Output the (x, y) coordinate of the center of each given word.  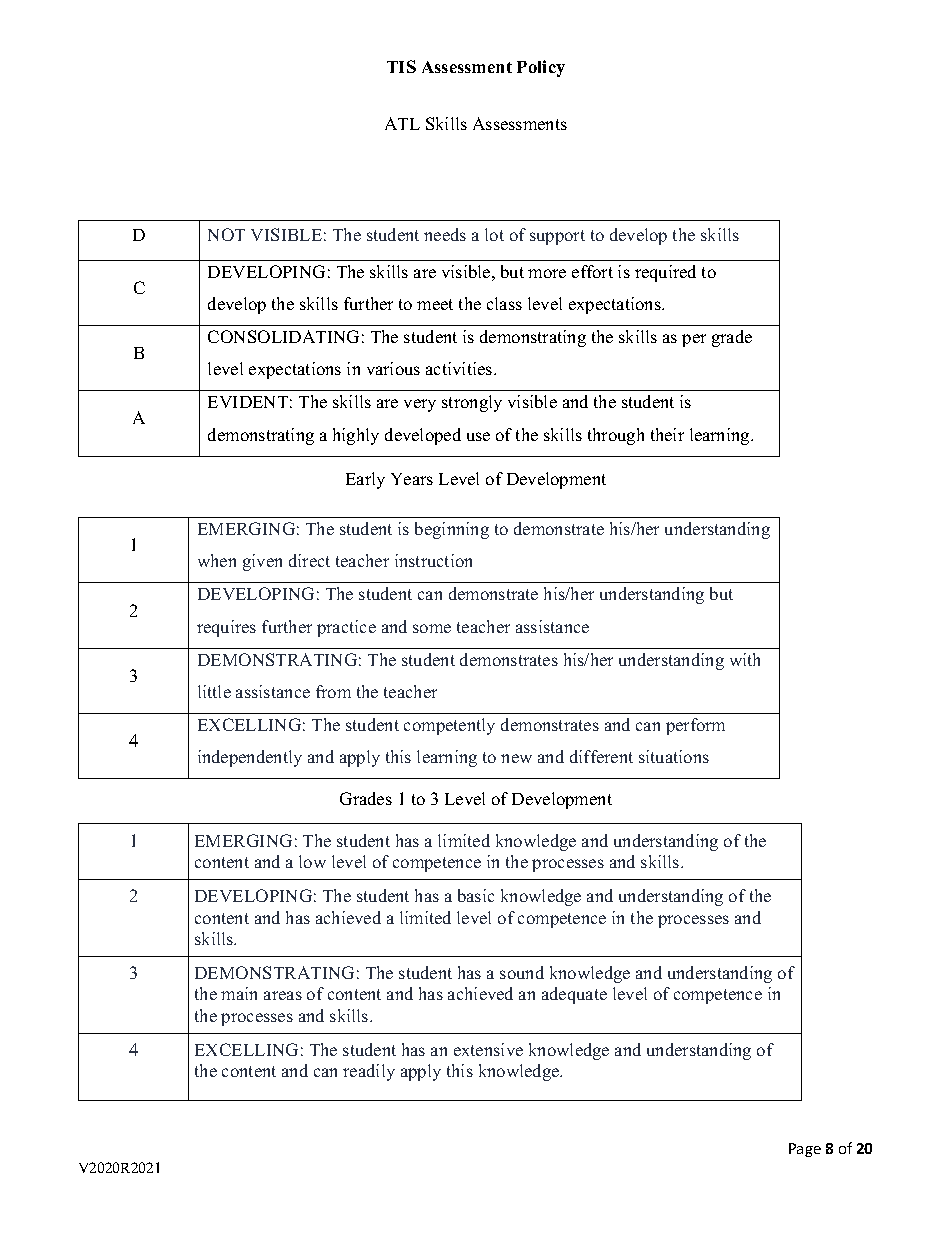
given (262, 562)
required (665, 273)
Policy (541, 68)
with (745, 659)
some (432, 628)
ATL (402, 123)
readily (369, 1072)
